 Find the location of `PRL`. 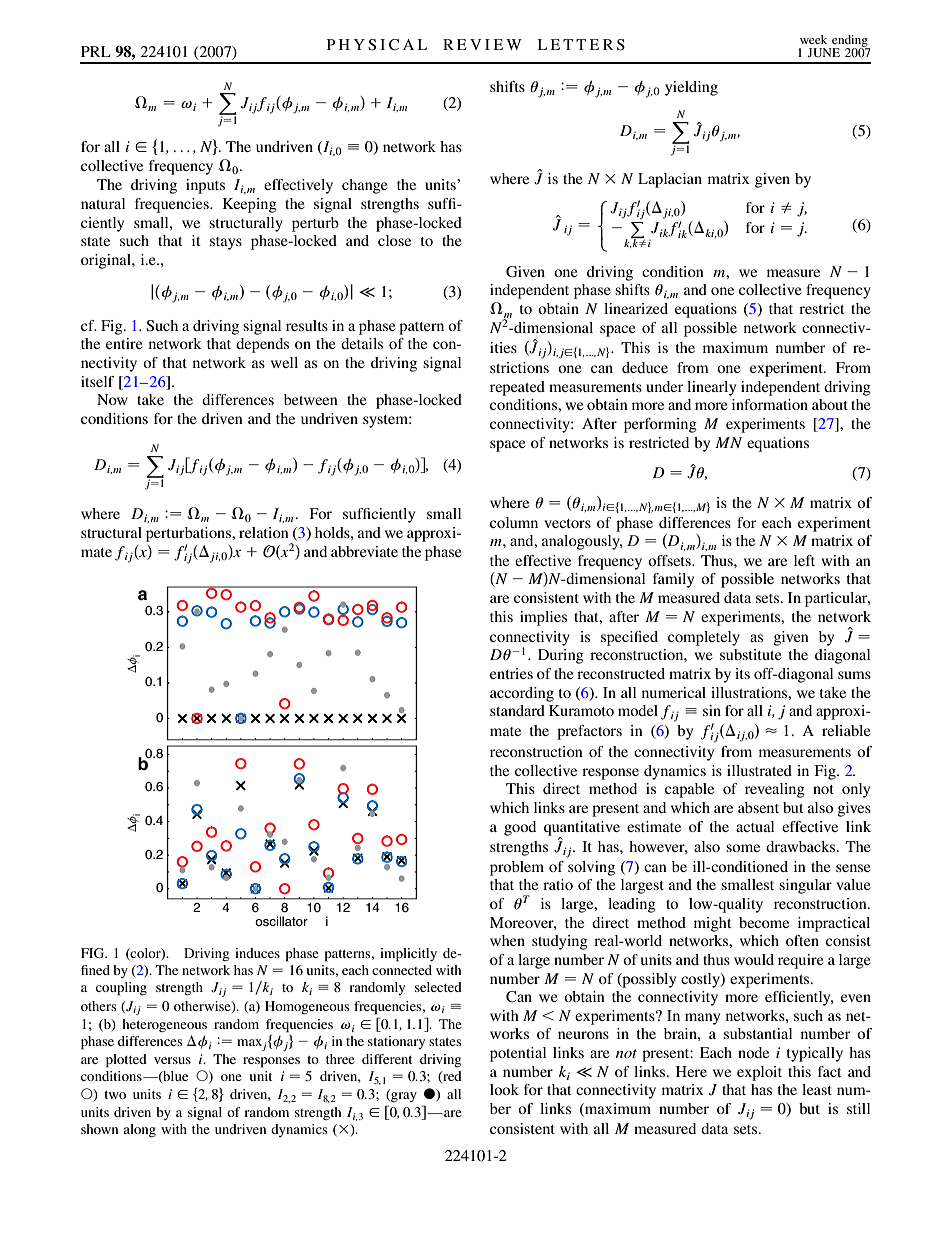

PRL is located at coordinates (96, 51).
